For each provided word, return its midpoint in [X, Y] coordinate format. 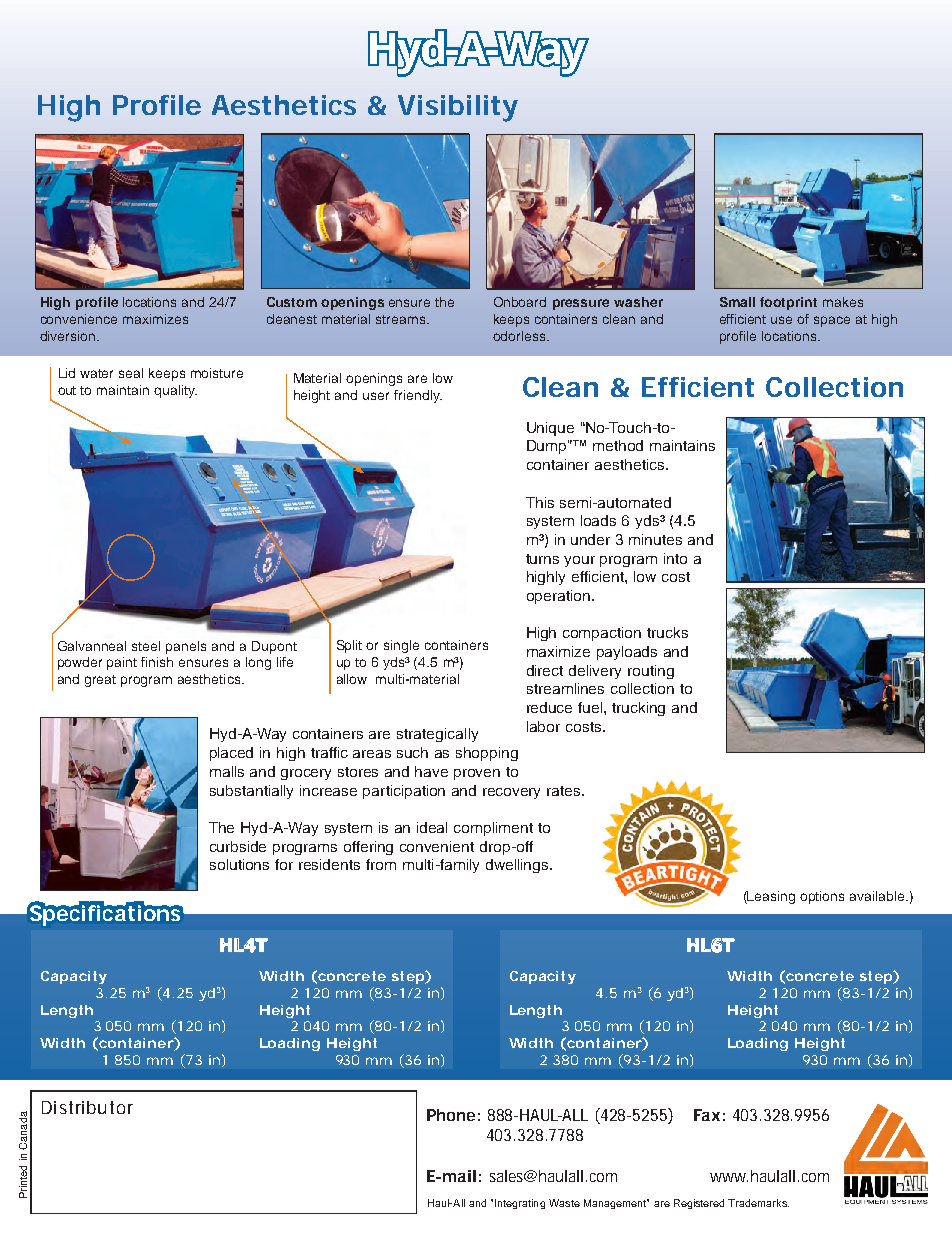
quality [175, 391]
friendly [418, 396]
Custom [292, 302]
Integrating [520, 1204]
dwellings [518, 866]
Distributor [87, 1107]
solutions [239, 864]
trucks [667, 632]
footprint [788, 303]
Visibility [458, 108]
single [401, 646]
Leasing [770, 897]
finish [157, 662]
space [832, 321]
